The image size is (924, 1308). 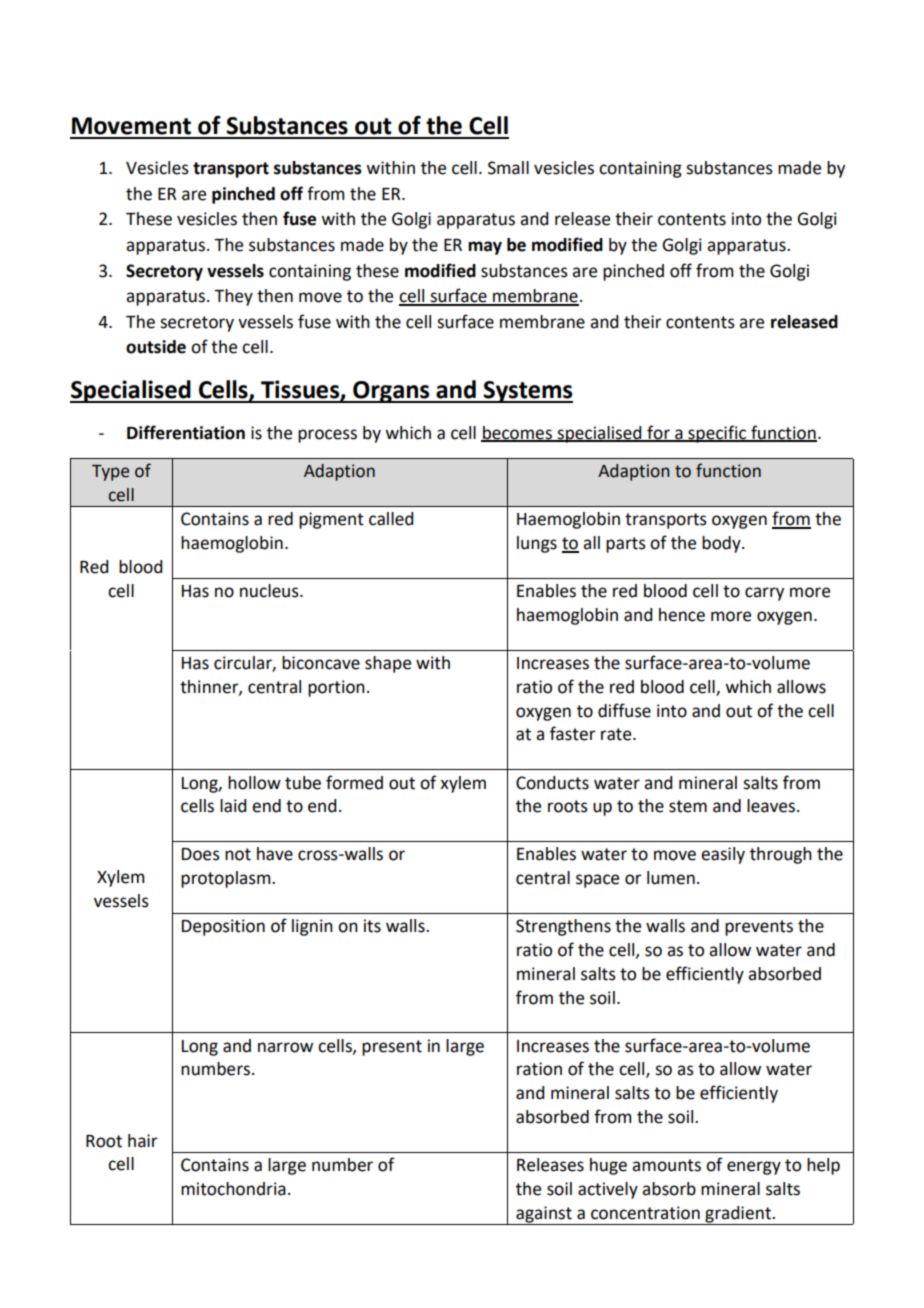 What do you see at coordinates (754, 1168) in the image?
I see `energy` at bounding box center [754, 1168].
